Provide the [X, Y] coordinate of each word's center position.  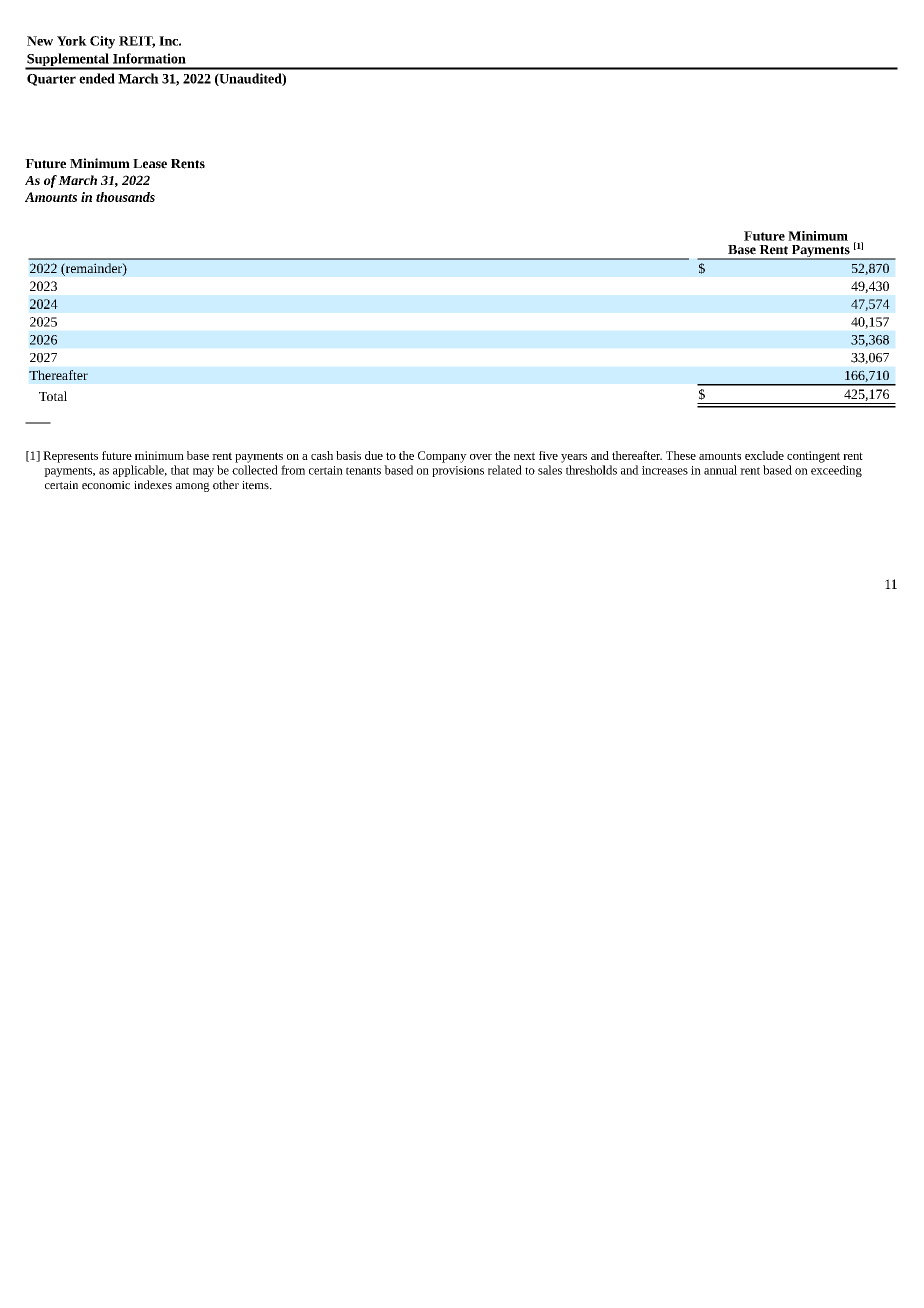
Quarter [51, 80]
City [102, 42]
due [374, 455]
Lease [150, 164]
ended [97, 78]
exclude [764, 455]
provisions [458, 471]
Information [149, 58]
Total [53, 396]
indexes [153, 485]
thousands [125, 197]
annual [720, 470]
